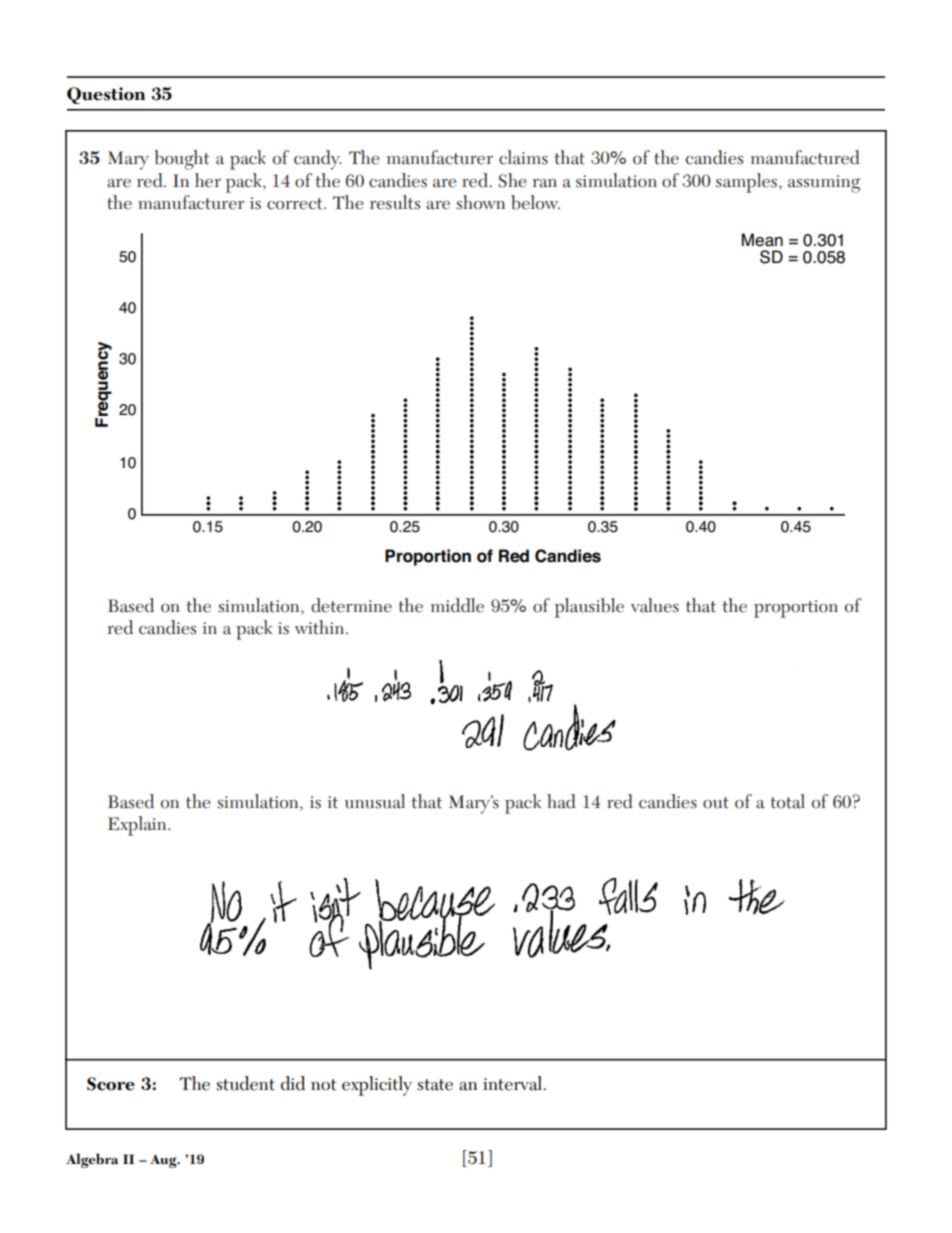 The width and height of the screenshot is (952, 1233). Describe the element at coordinates (748, 183) in the screenshot. I see `samples` at that location.
